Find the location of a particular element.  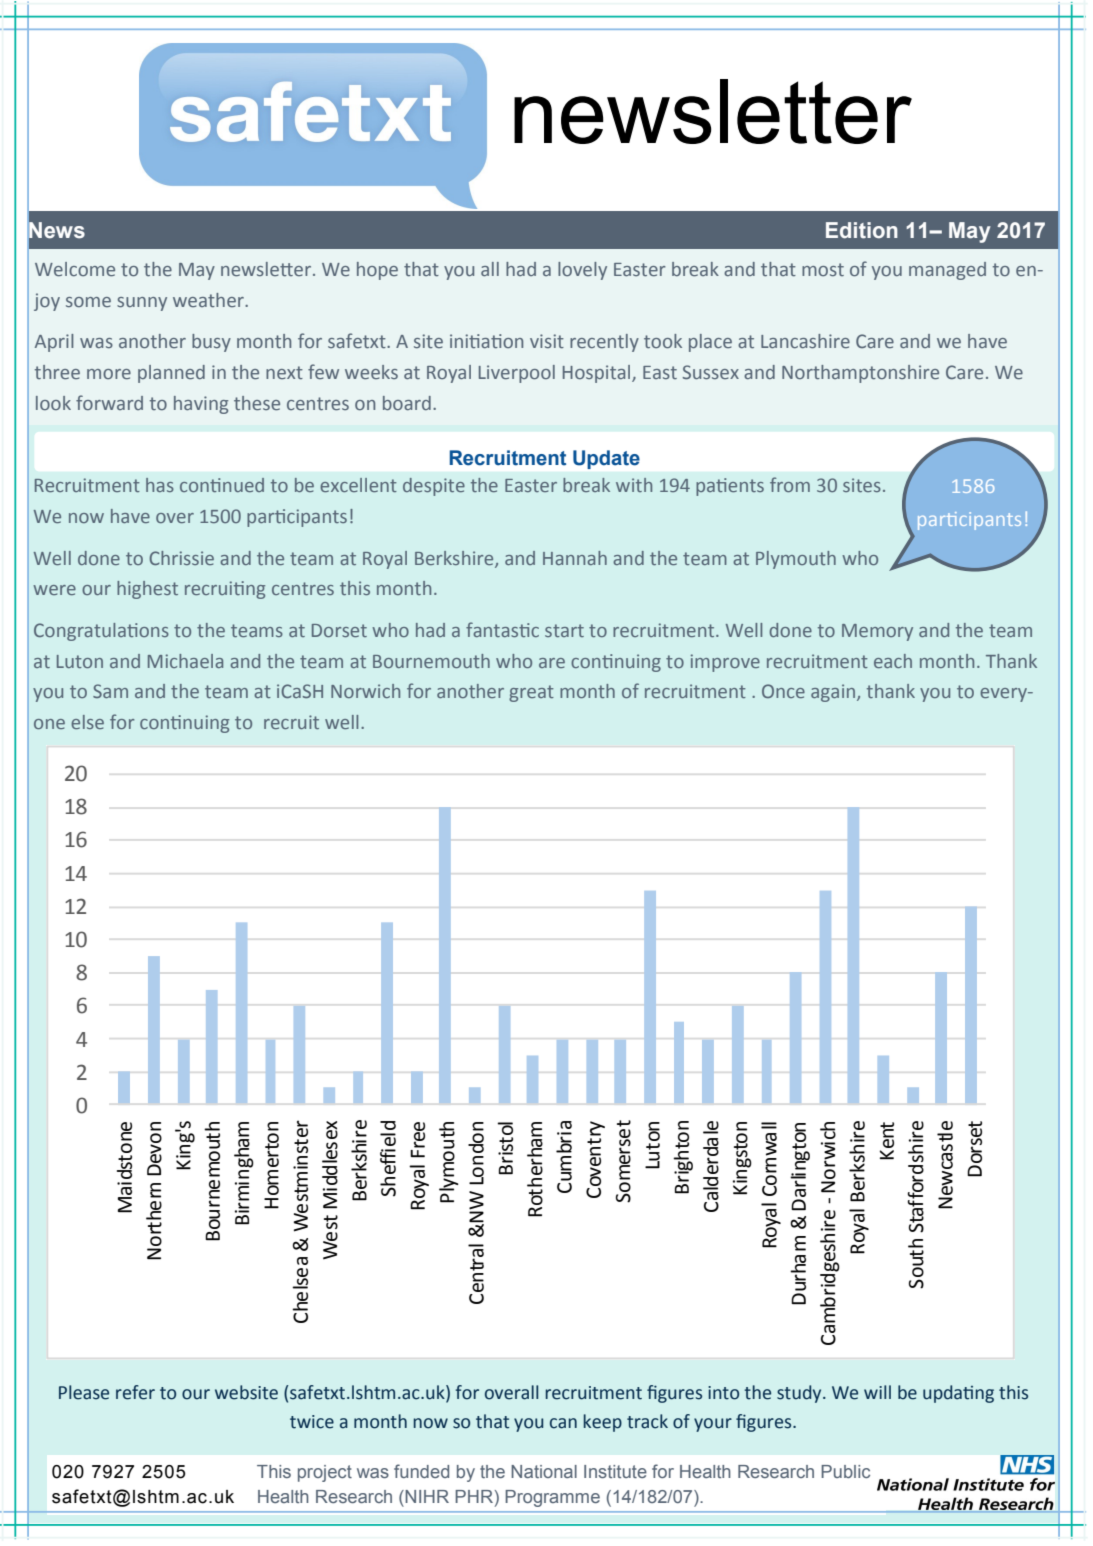

refer is located at coordinates (135, 1392).
